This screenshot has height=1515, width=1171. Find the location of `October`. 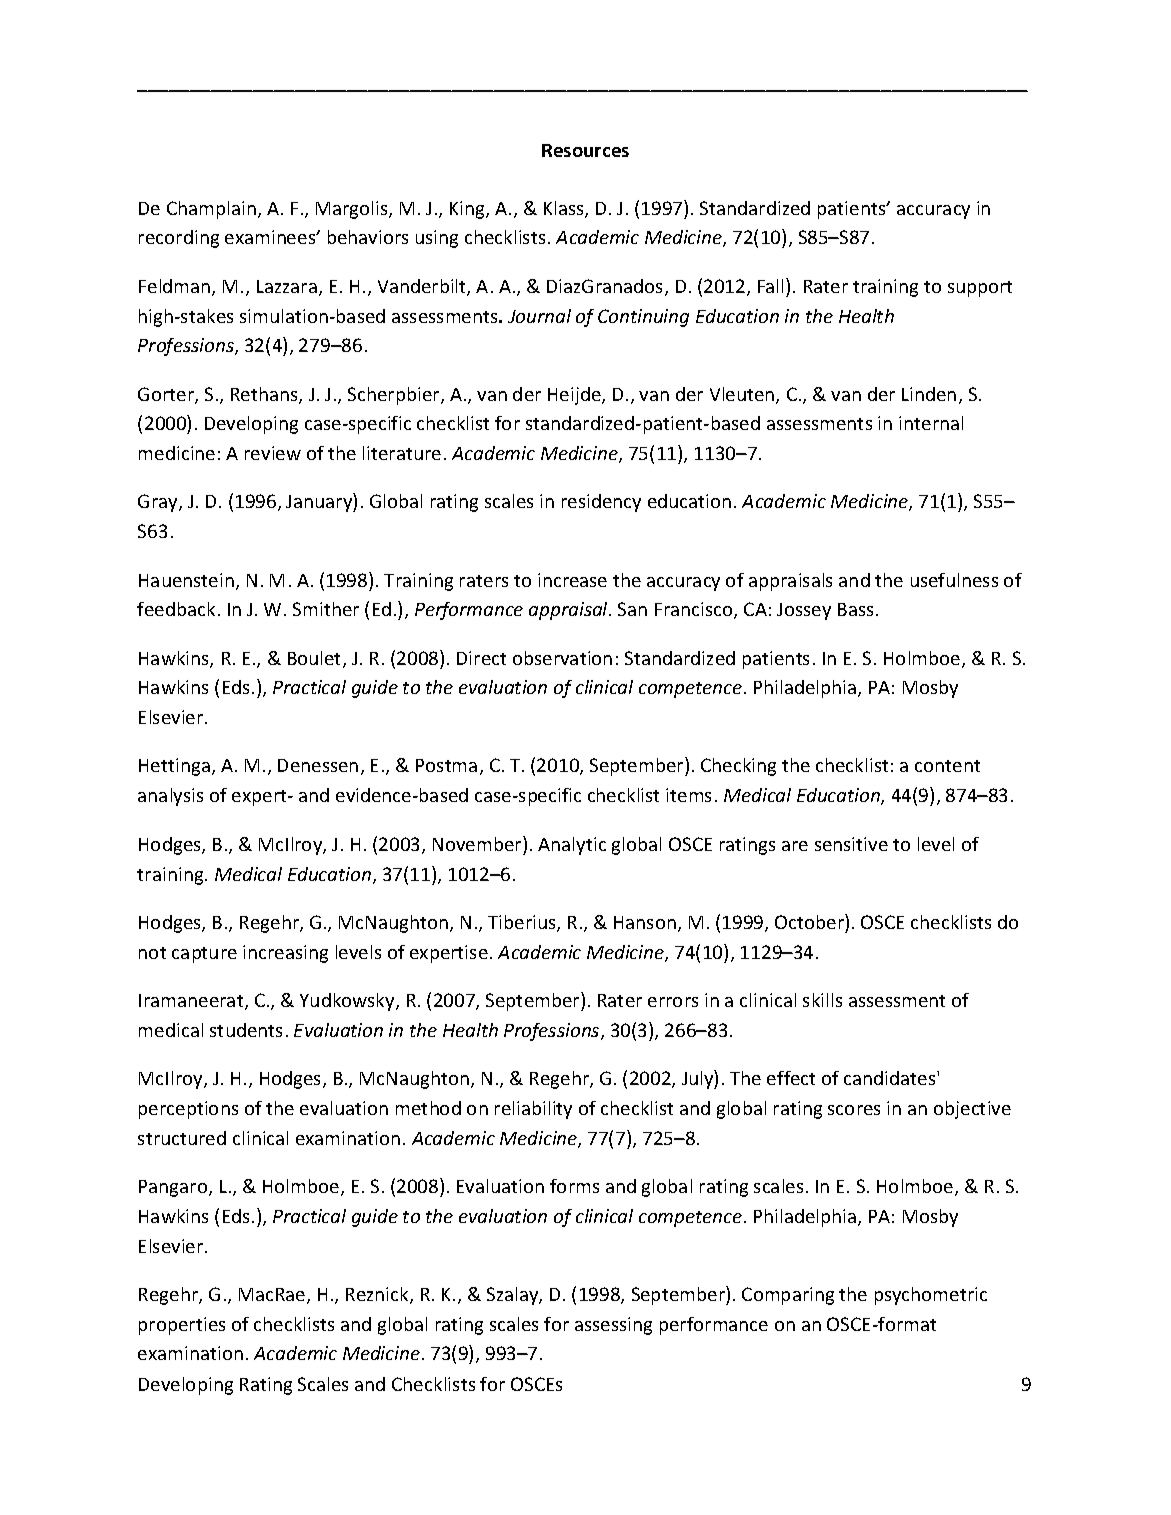

October is located at coordinates (810, 921).
